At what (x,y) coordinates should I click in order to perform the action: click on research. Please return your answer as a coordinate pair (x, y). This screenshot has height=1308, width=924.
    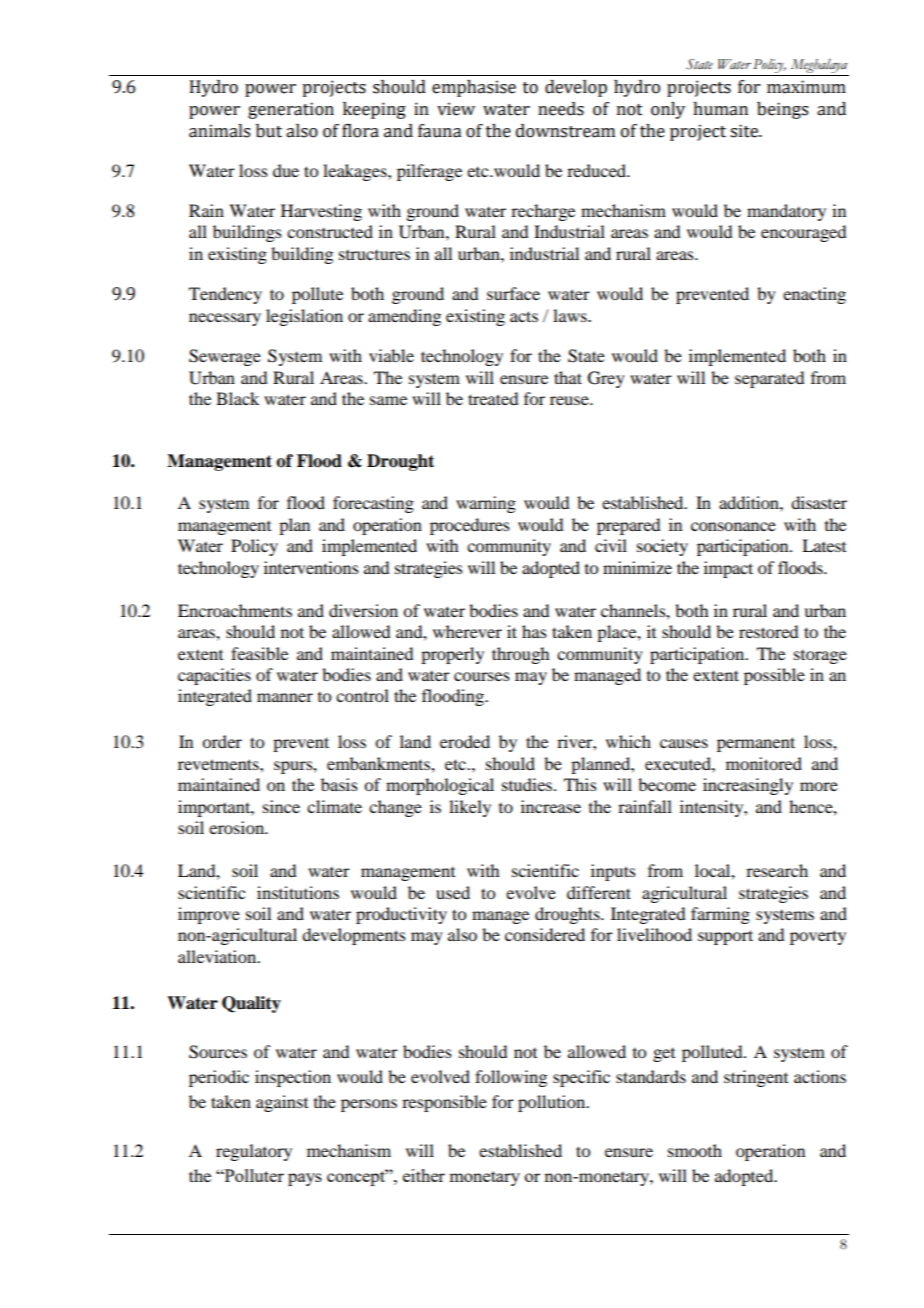
    Looking at the image, I should click on (777, 870).
